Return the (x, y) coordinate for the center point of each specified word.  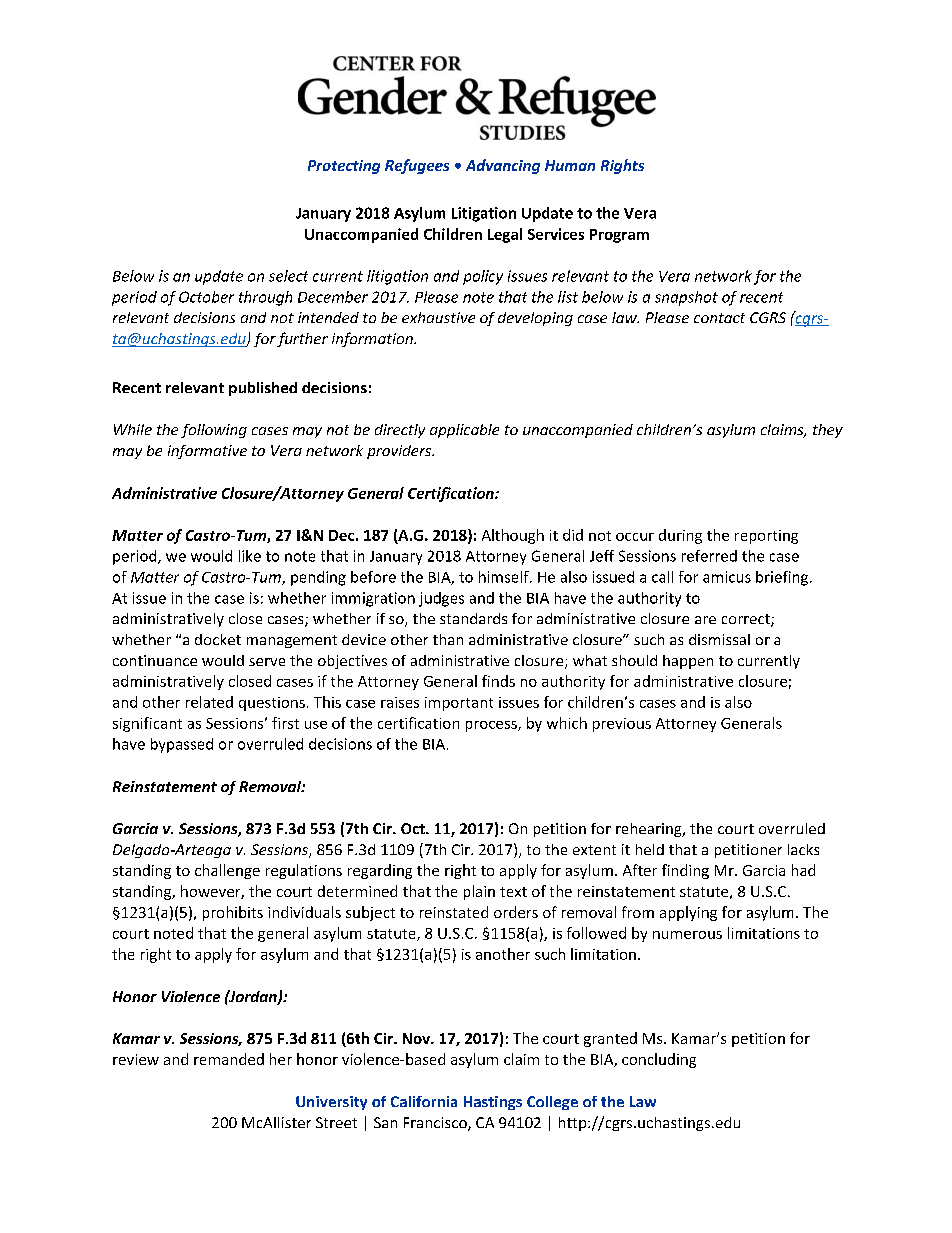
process (492, 726)
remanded (229, 1059)
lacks (803, 849)
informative (207, 452)
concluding (659, 1060)
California (424, 1101)
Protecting (344, 167)
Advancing (503, 166)
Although (513, 536)
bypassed (182, 745)
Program (619, 236)
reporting (766, 537)
